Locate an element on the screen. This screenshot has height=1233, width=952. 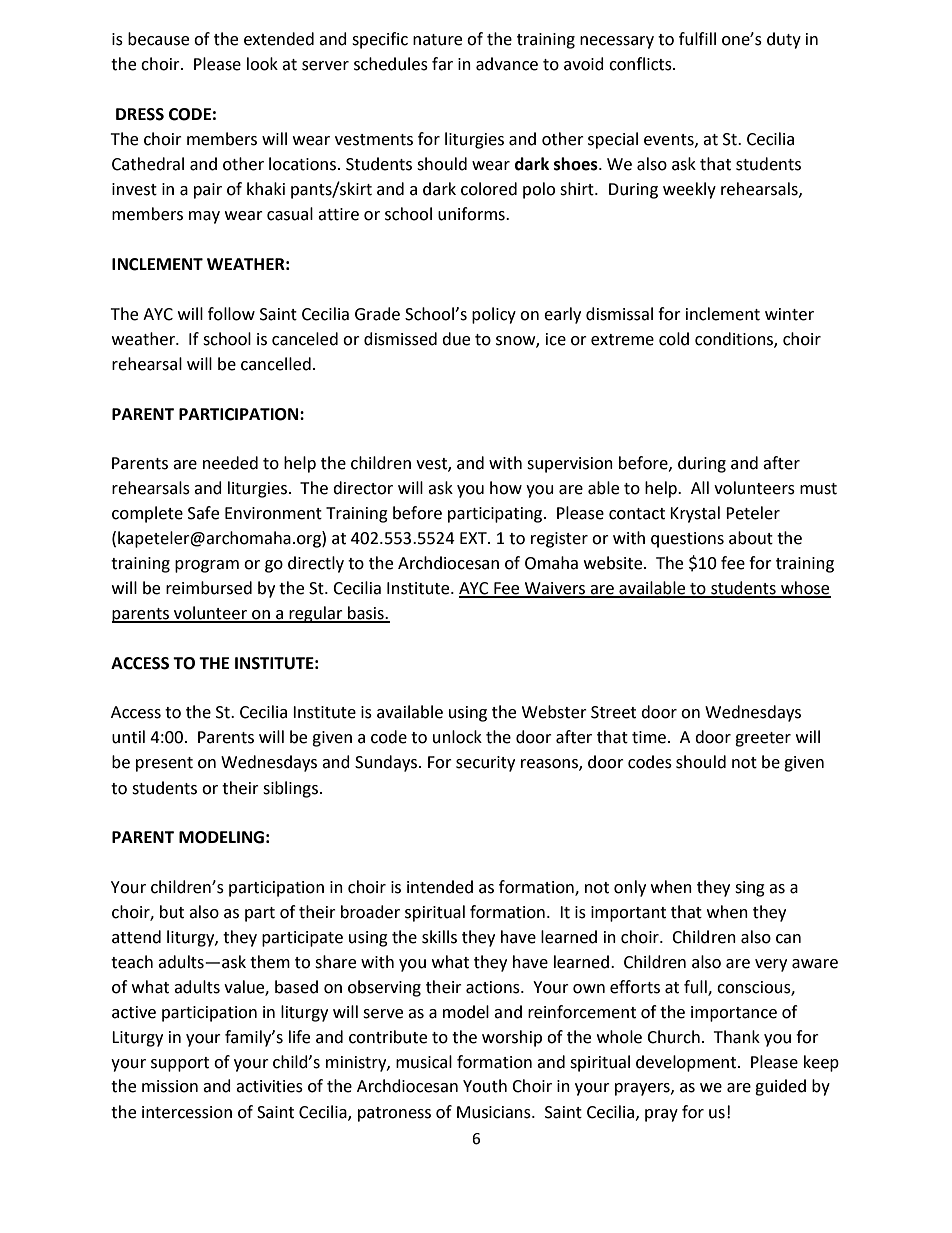
support is located at coordinates (180, 1064).
